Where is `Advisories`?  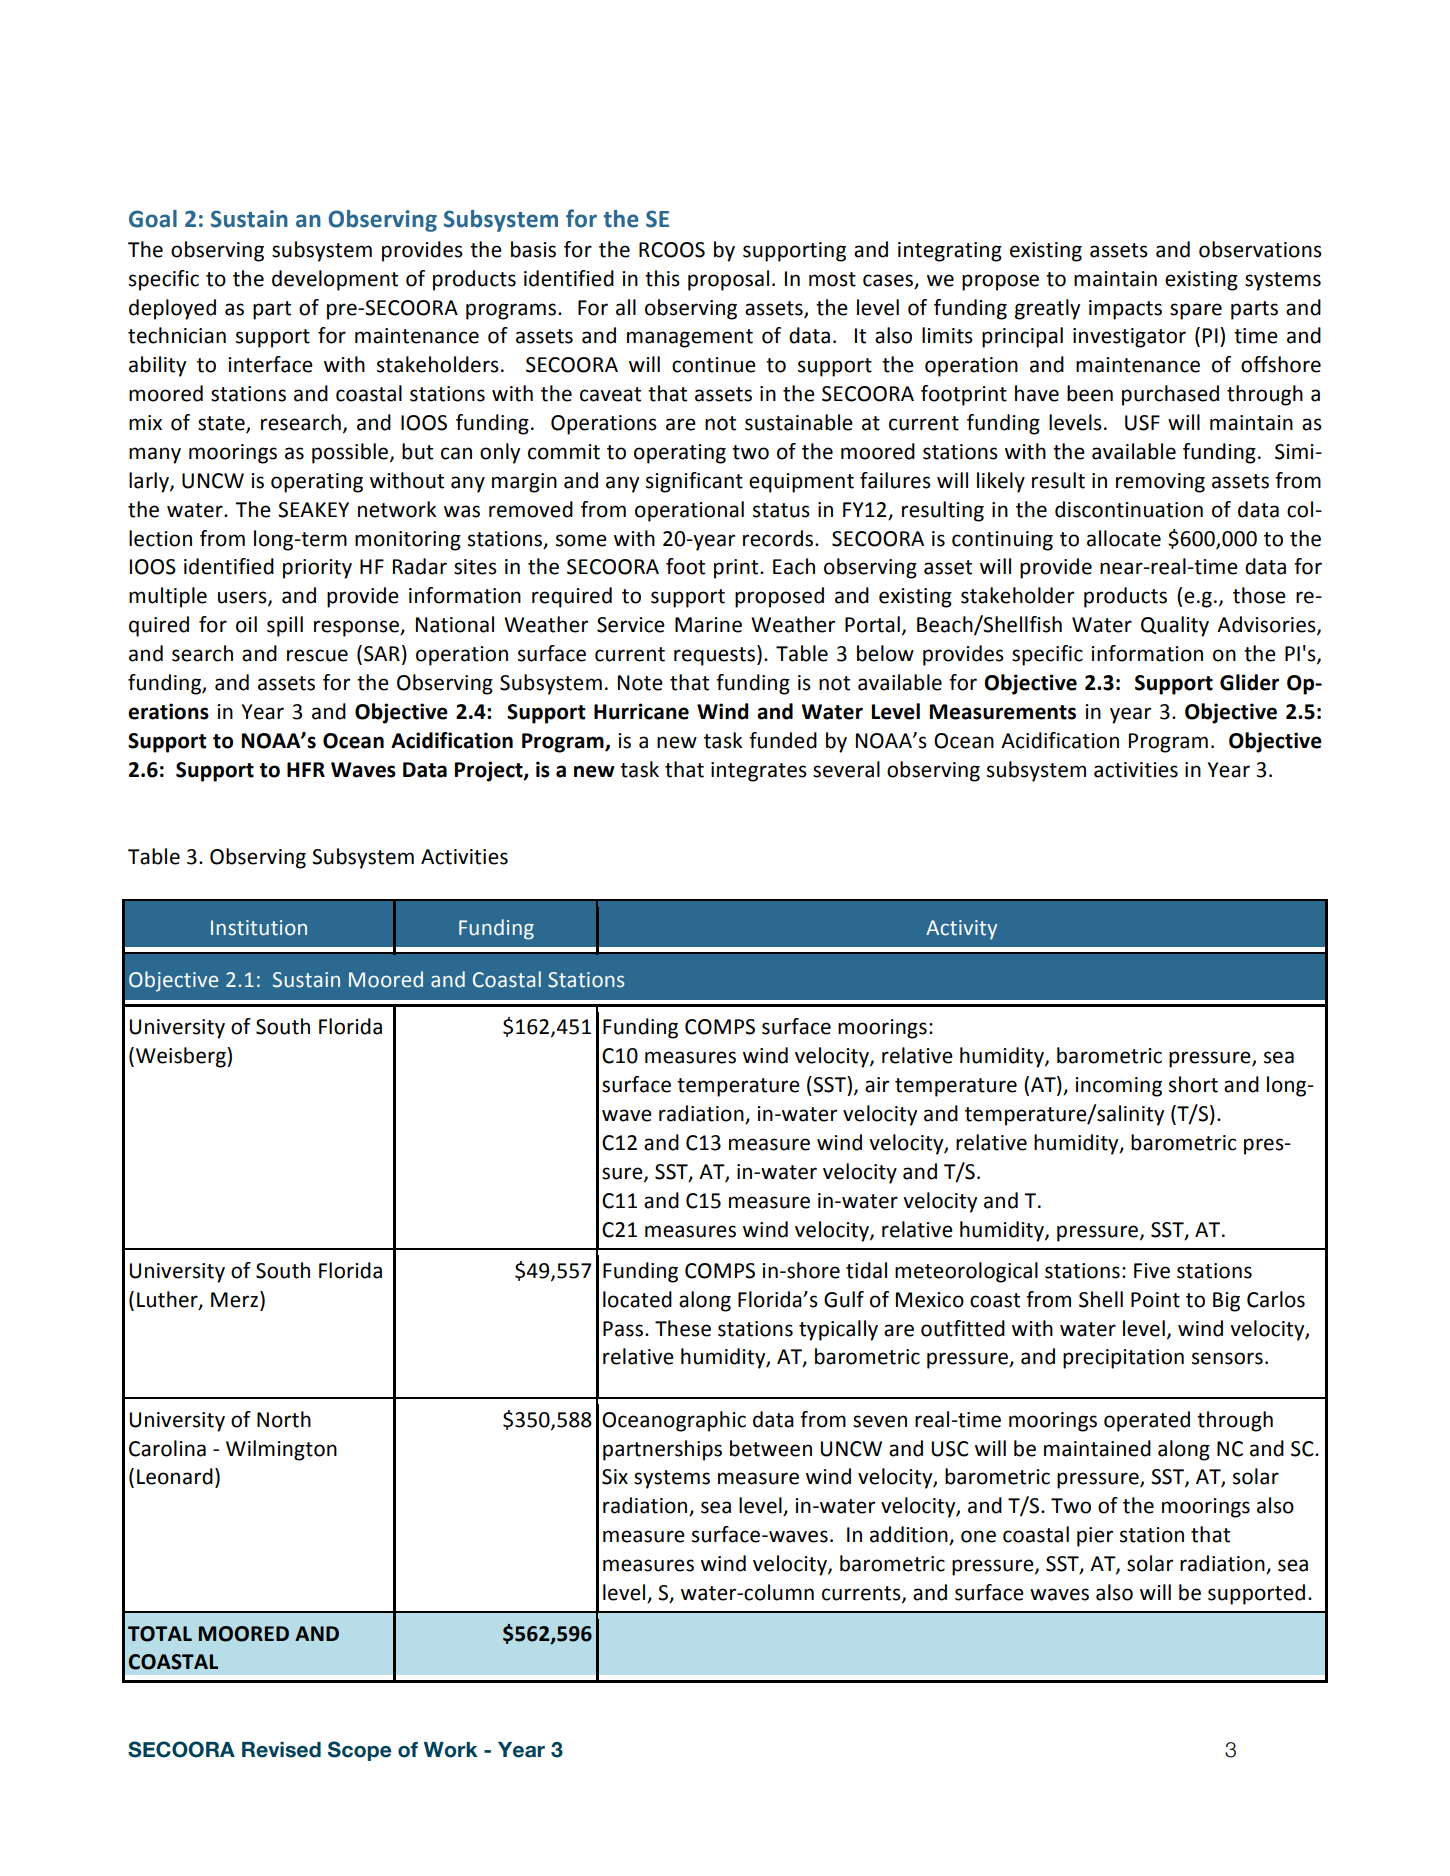
Advisories is located at coordinates (1267, 625).
